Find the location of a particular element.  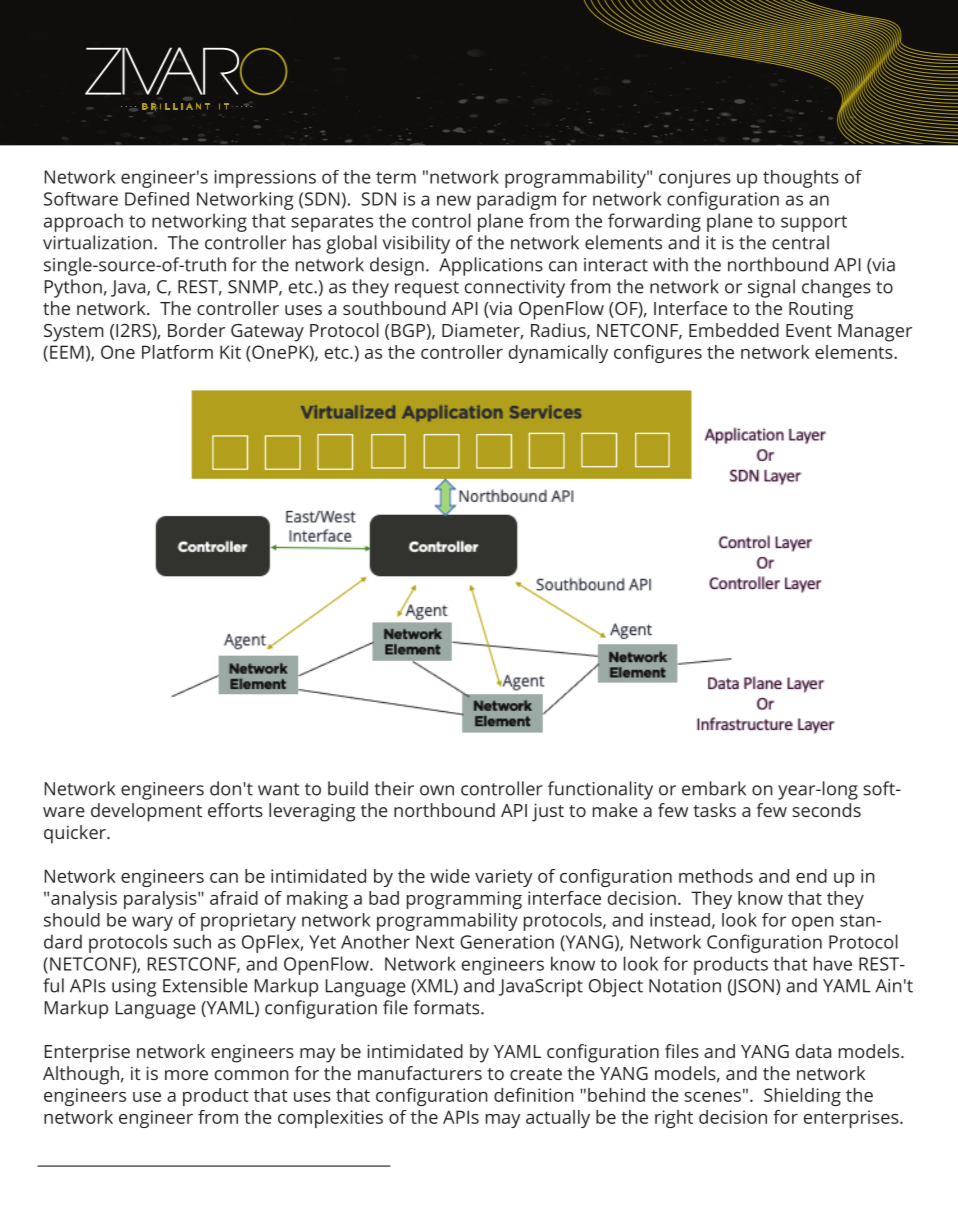

support is located at coordinates (814, 223).
